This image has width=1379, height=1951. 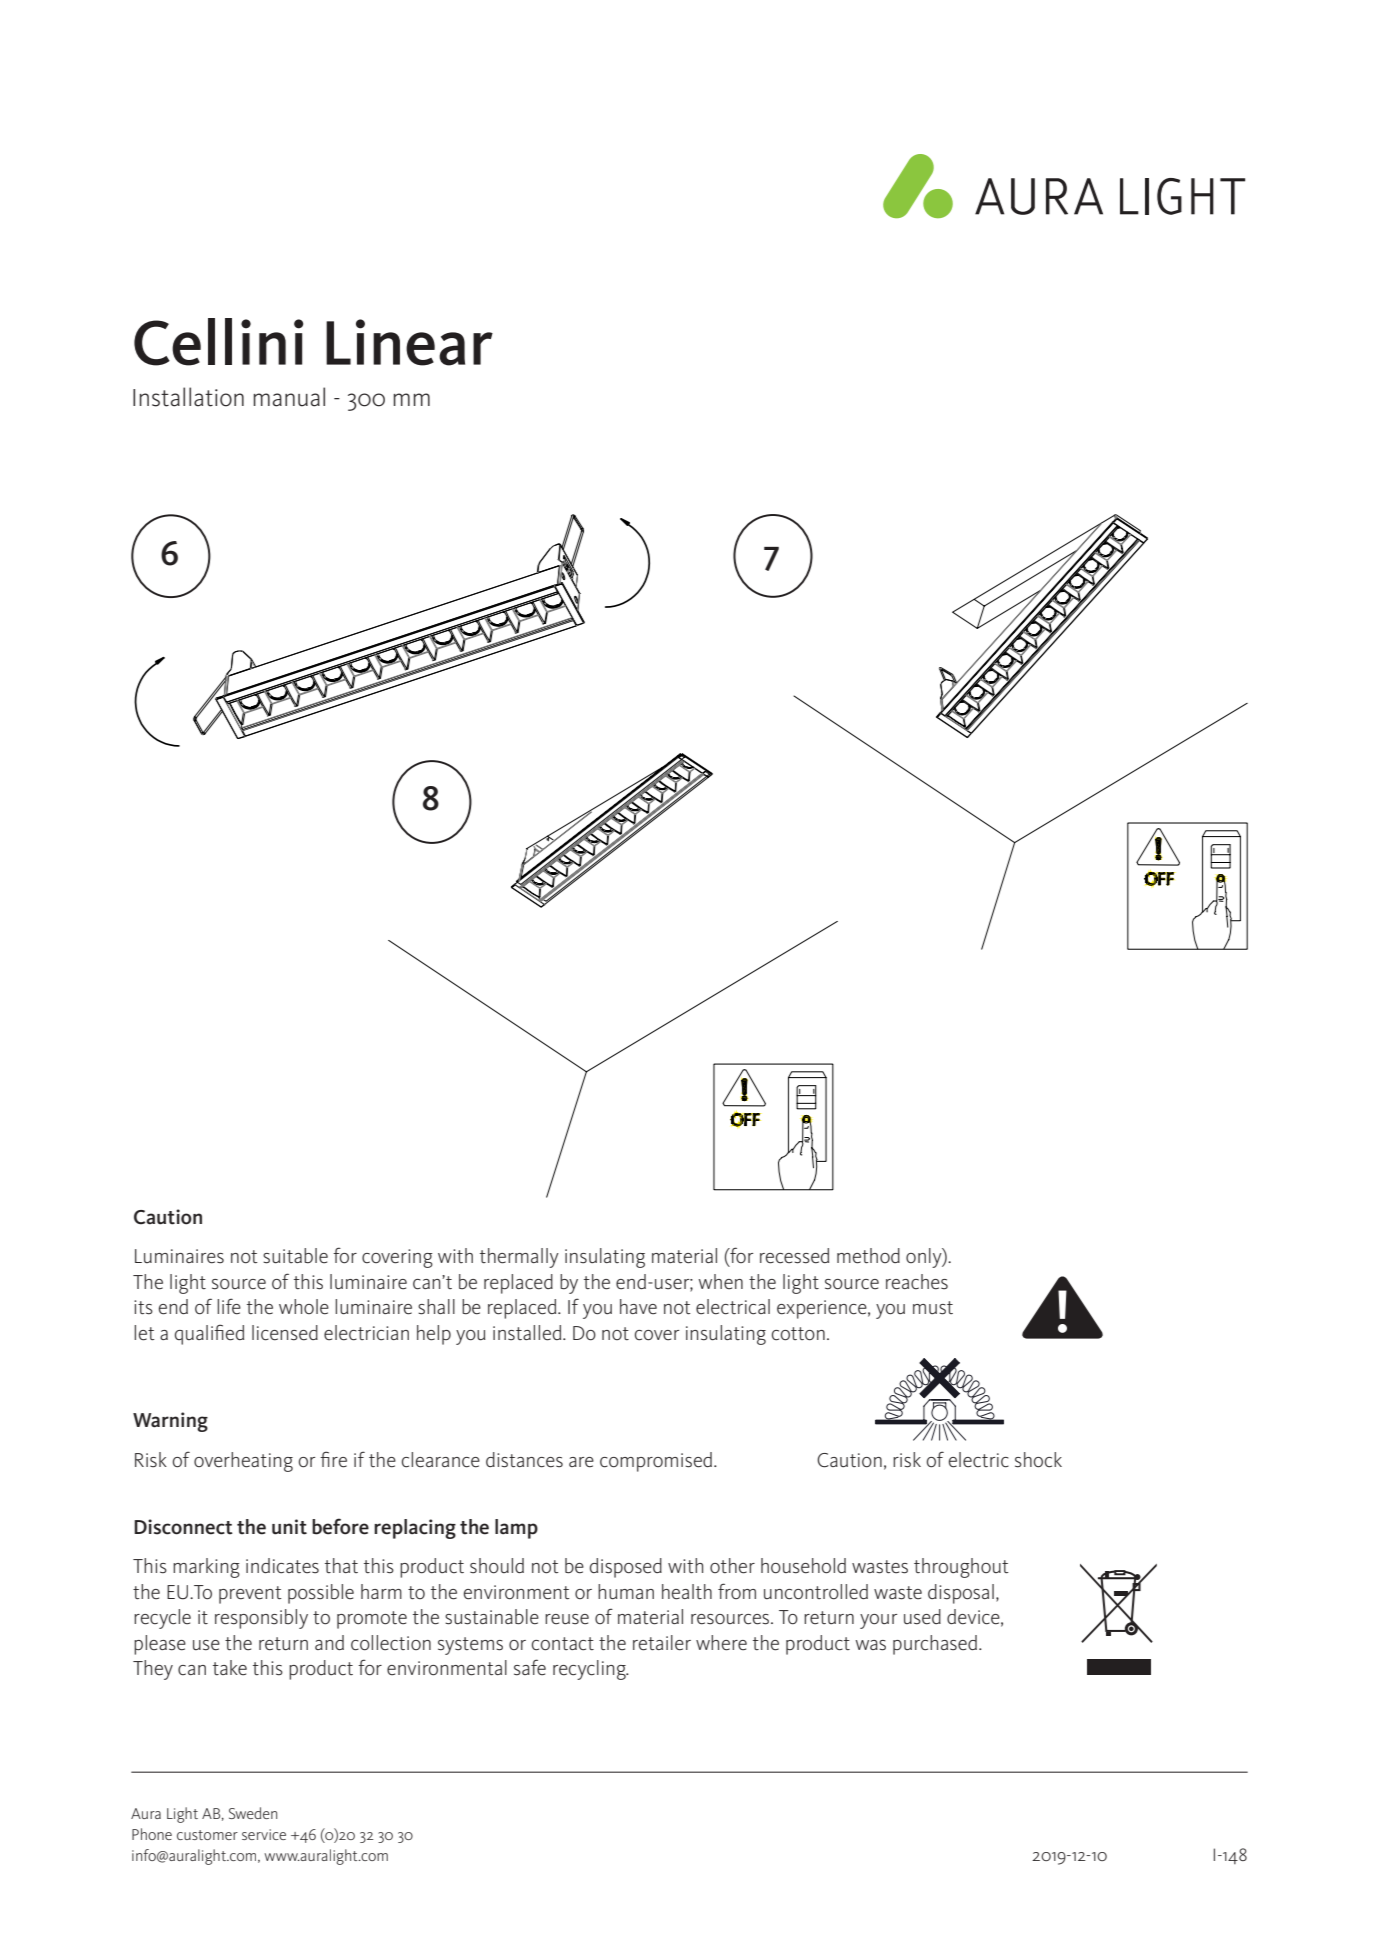 I want to click on life, so click(x=229, y=1306).
